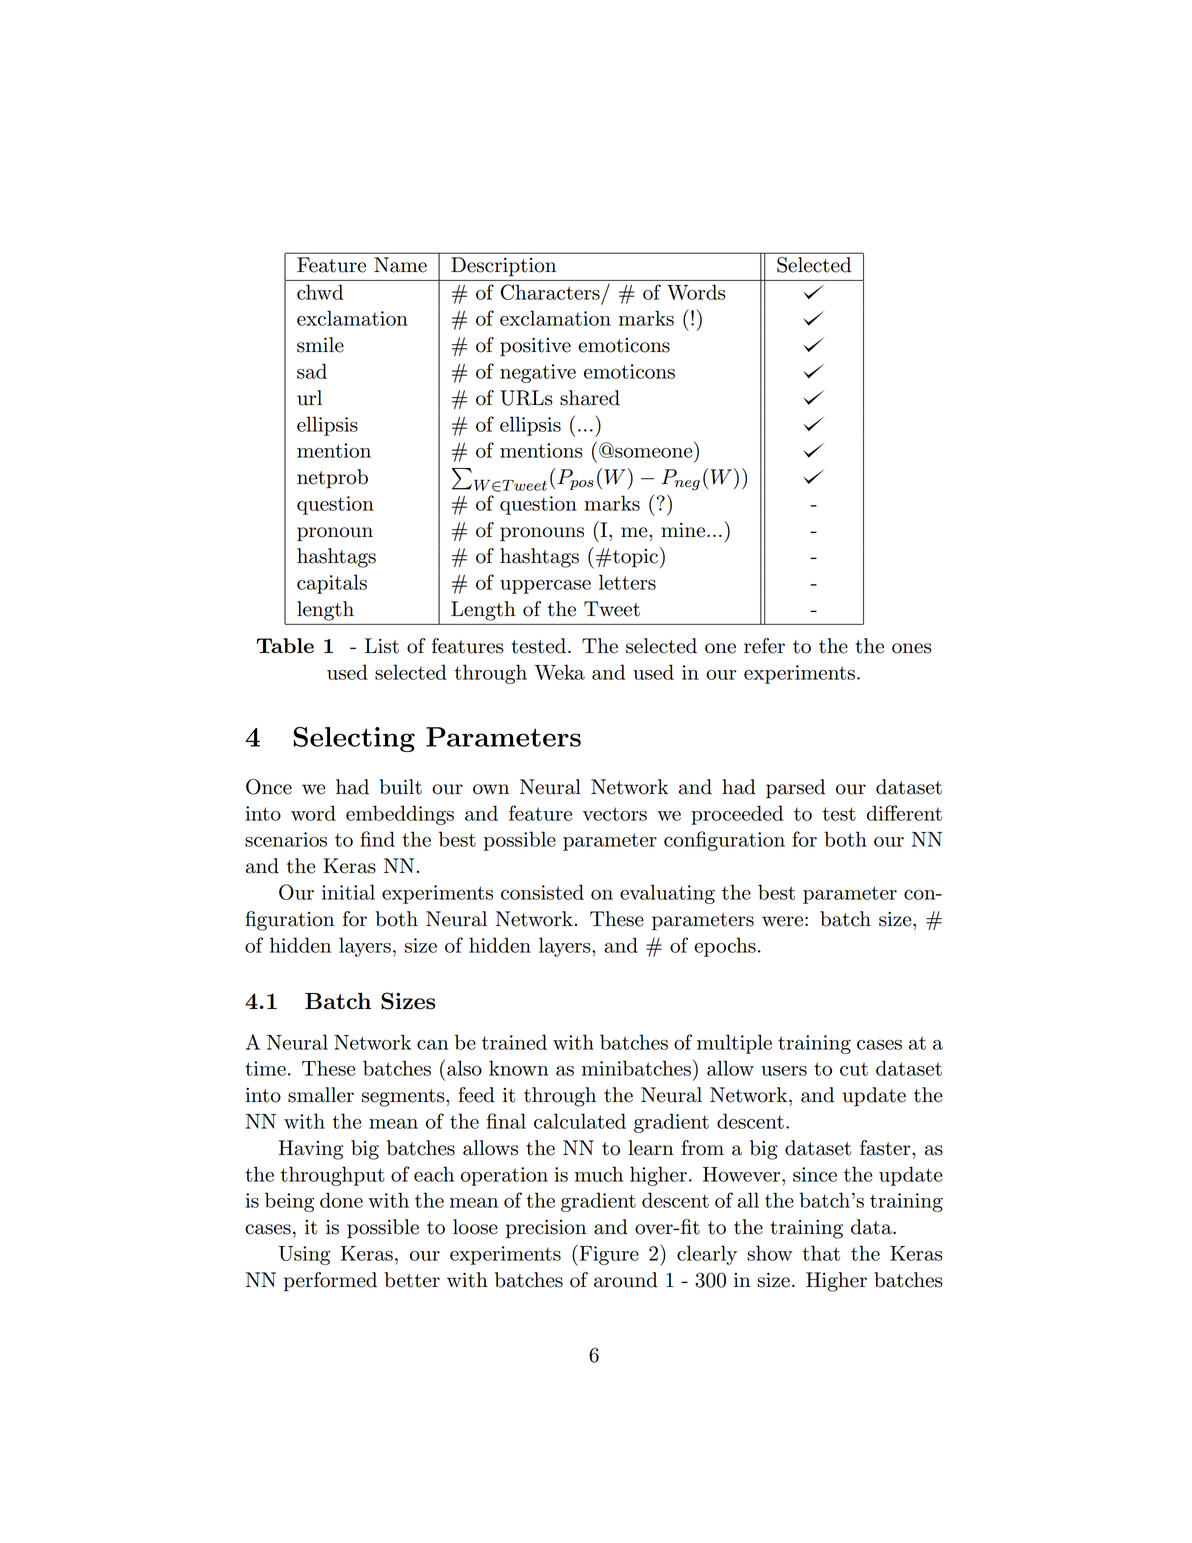 Image resolution: width=1192 pixels, height=1543 pixels. What do you see at coordinates (795, 789) in the screenshot?
I see `parsed` at bounding box center [795, 789].
